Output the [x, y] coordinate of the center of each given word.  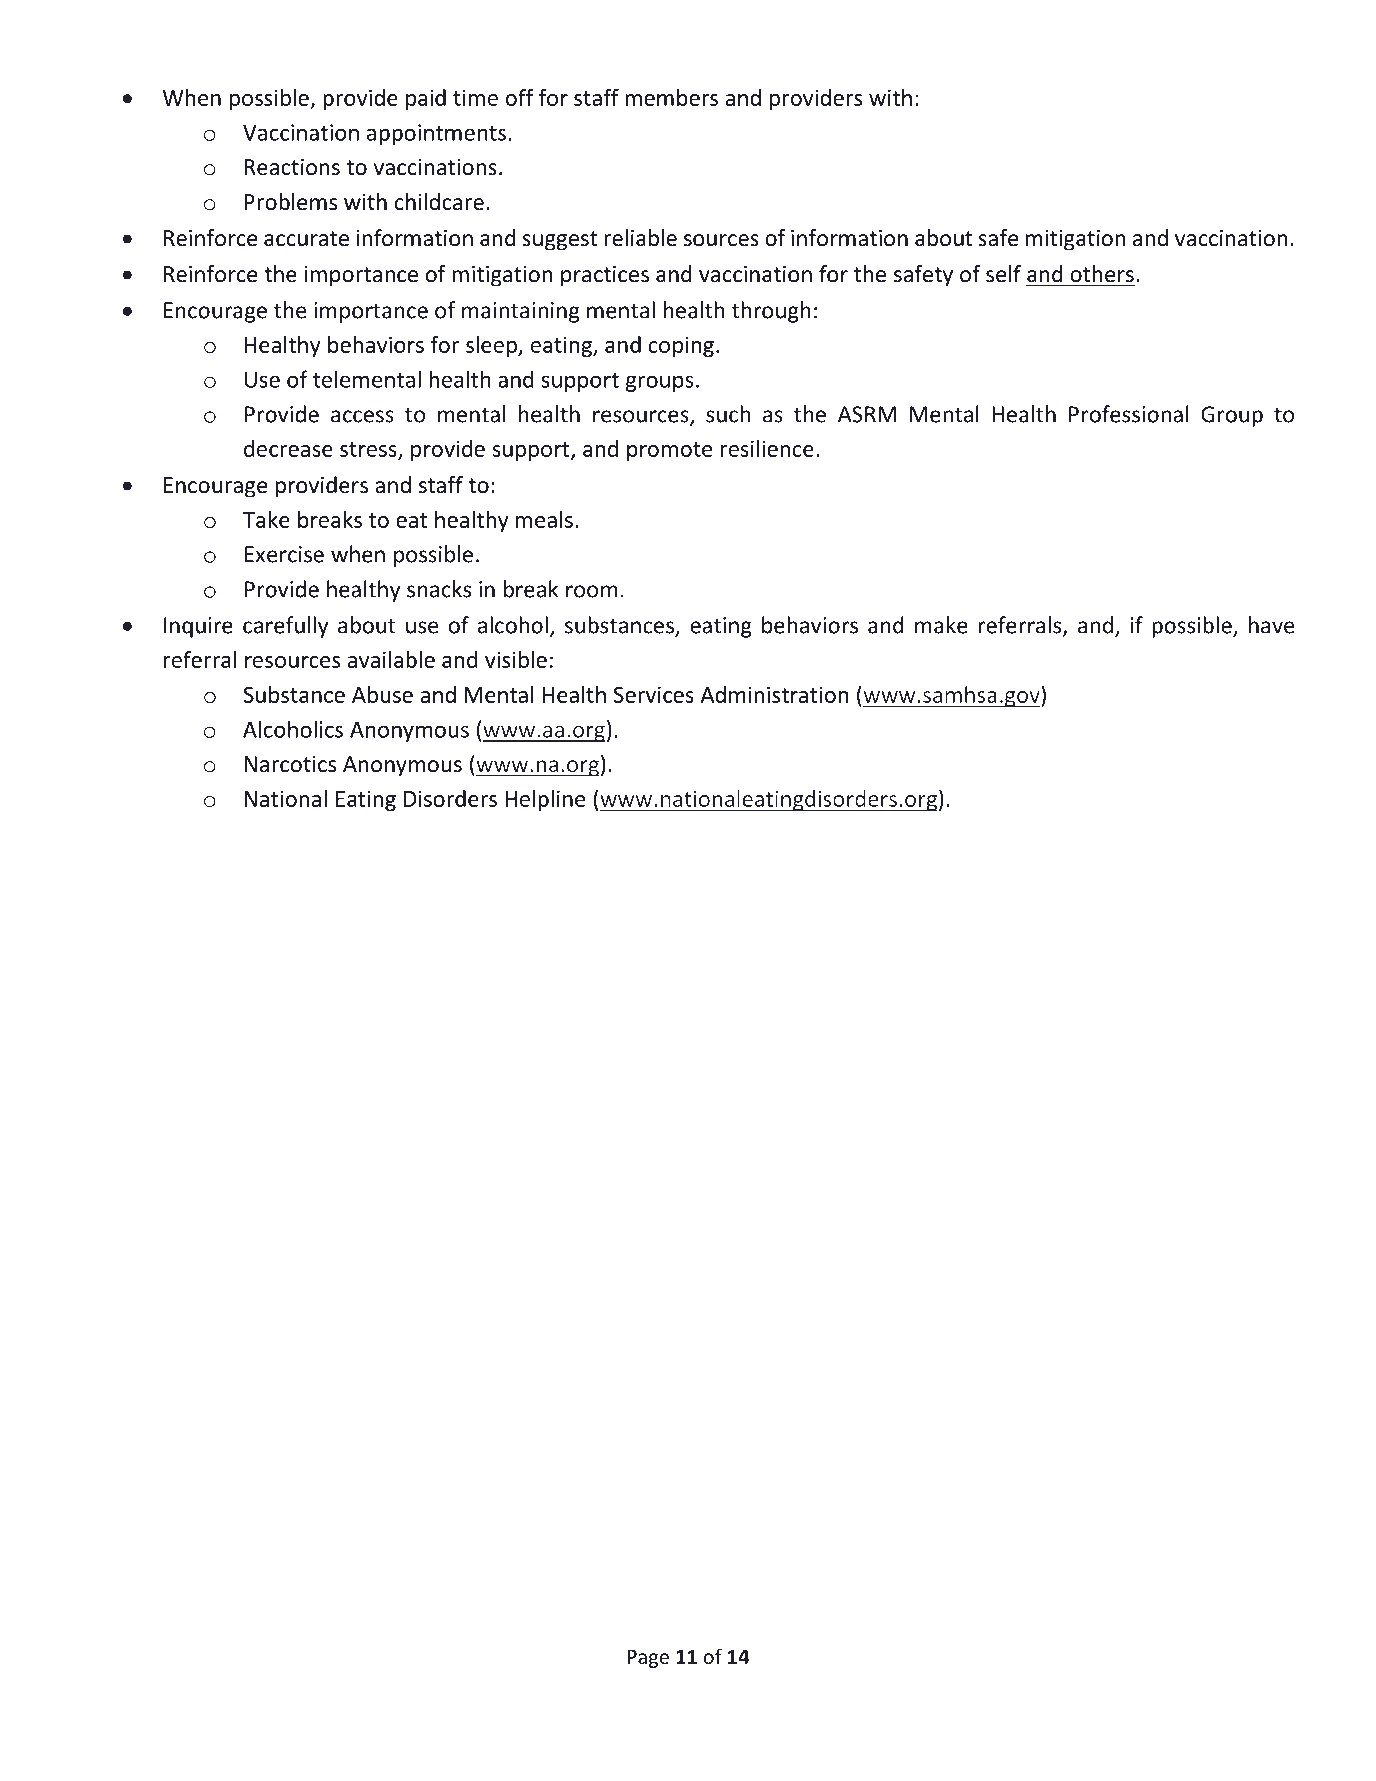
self [1003, 274]
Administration [774, 694]
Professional [1129, 414]
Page [648, 1659]
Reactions [292, 167]
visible [516, 659]
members [671, 97]
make [941, 625]
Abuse [382, 694]
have [1271, 625]
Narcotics [290, 764]
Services [654, 694]
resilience [767, 448]
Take [266, 519]
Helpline [545, 800]
